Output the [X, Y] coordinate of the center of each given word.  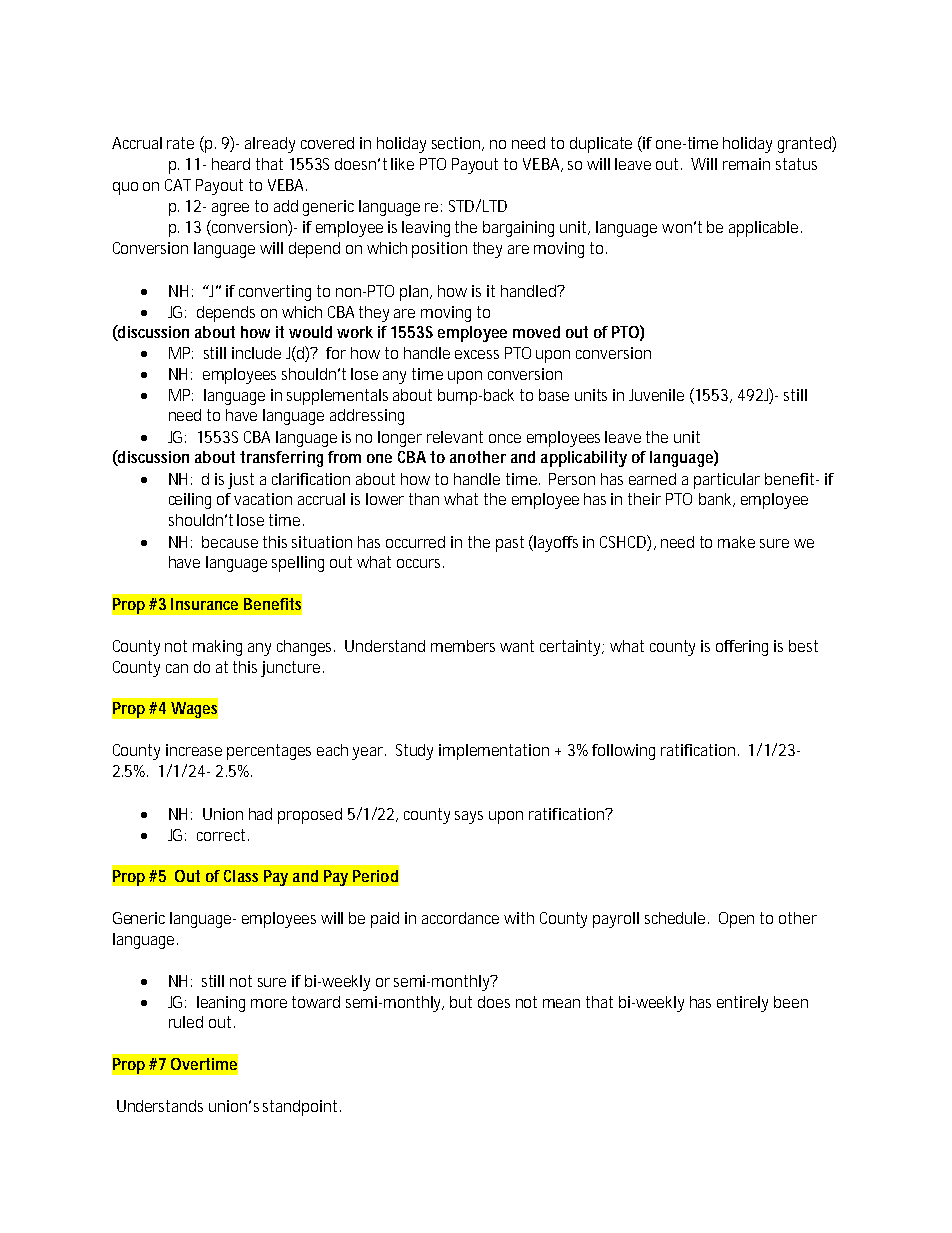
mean [561, 1003]
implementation [494, 752]
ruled [186, 1022]
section [458, 144]
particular [727, 481]
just [241, 481]
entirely [742, 1004]
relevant [455, 437]
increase [194, 750]
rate [180, 143]
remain [746, 164]
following [623, 752]
